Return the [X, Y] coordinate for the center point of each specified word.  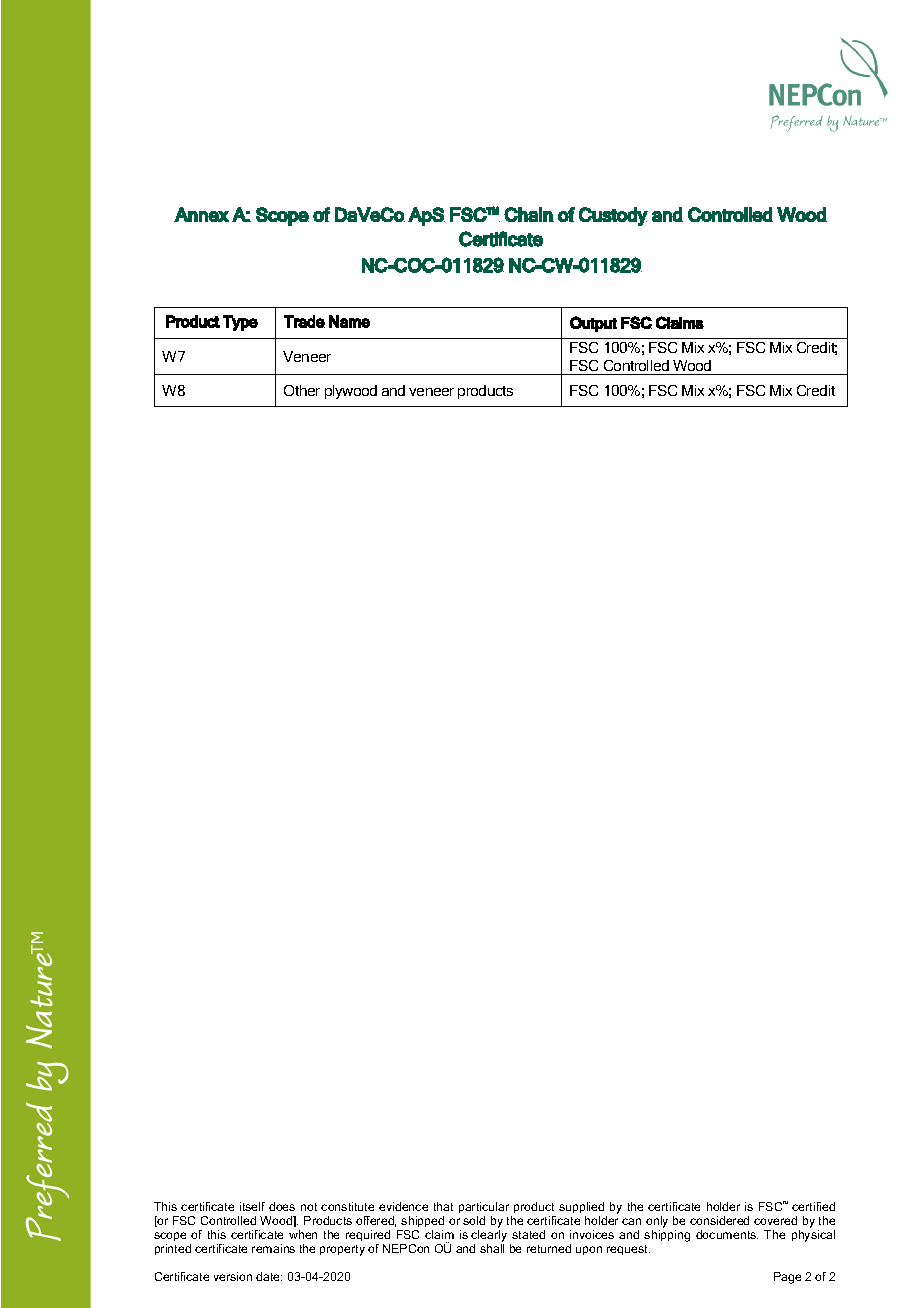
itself [252, 1206]
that [443, 1206]
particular [484, 1207]
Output [593, 324]
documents [727, 1234]
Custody [613, 216]
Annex [201, 214]
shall [492, 1248]
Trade [304, 321]
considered [719, 1220]
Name [349, 321]
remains [273, 1248]
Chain [529, 214]
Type [240, 323]
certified [813, 1206]
